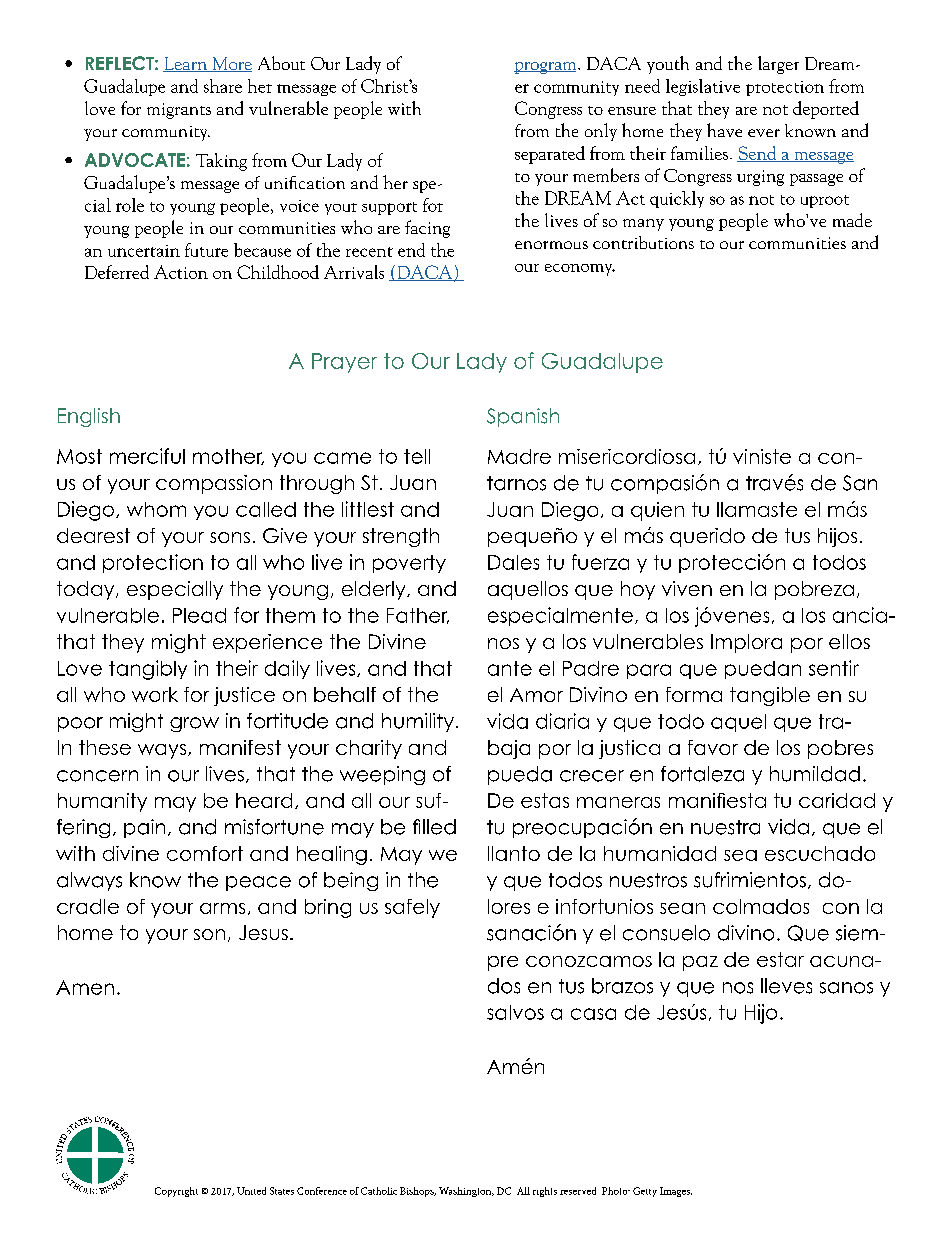  What do you see at coordinates (676, 1192) in the document?
I see `Images` at bounding box center [676, 1192].
